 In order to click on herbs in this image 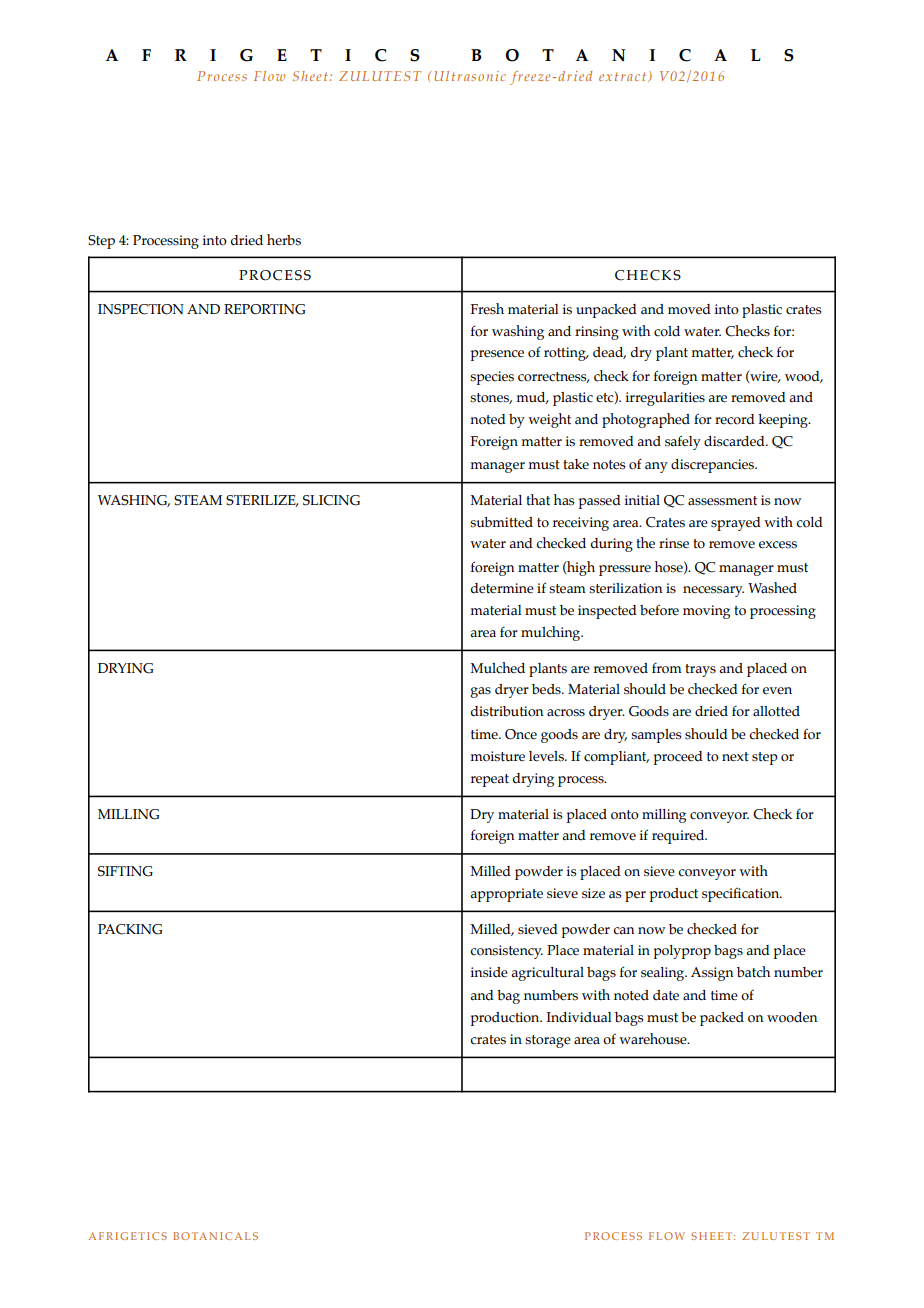, I will do `click(284, 240)`.
